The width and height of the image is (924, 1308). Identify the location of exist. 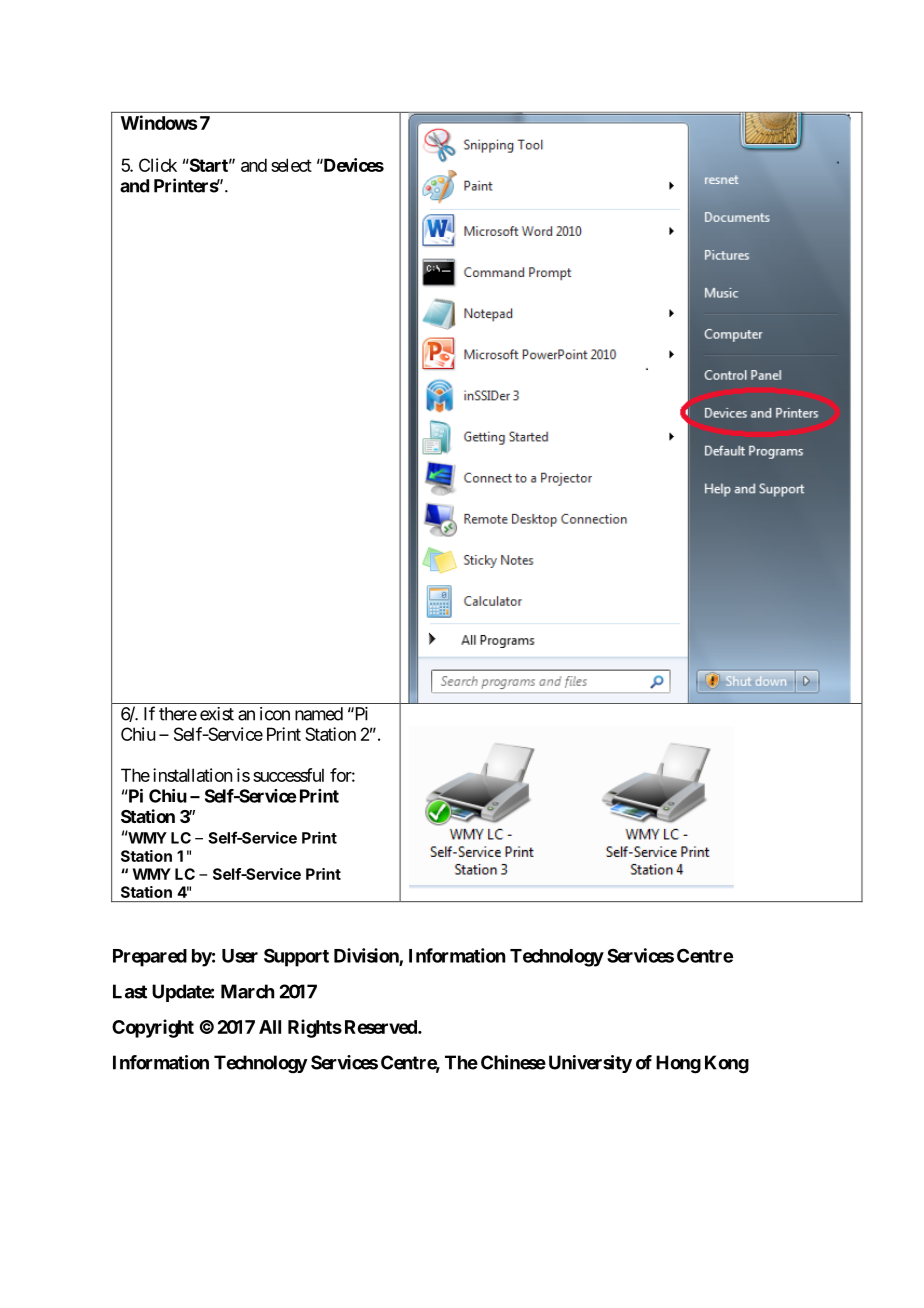
(217, 714).
